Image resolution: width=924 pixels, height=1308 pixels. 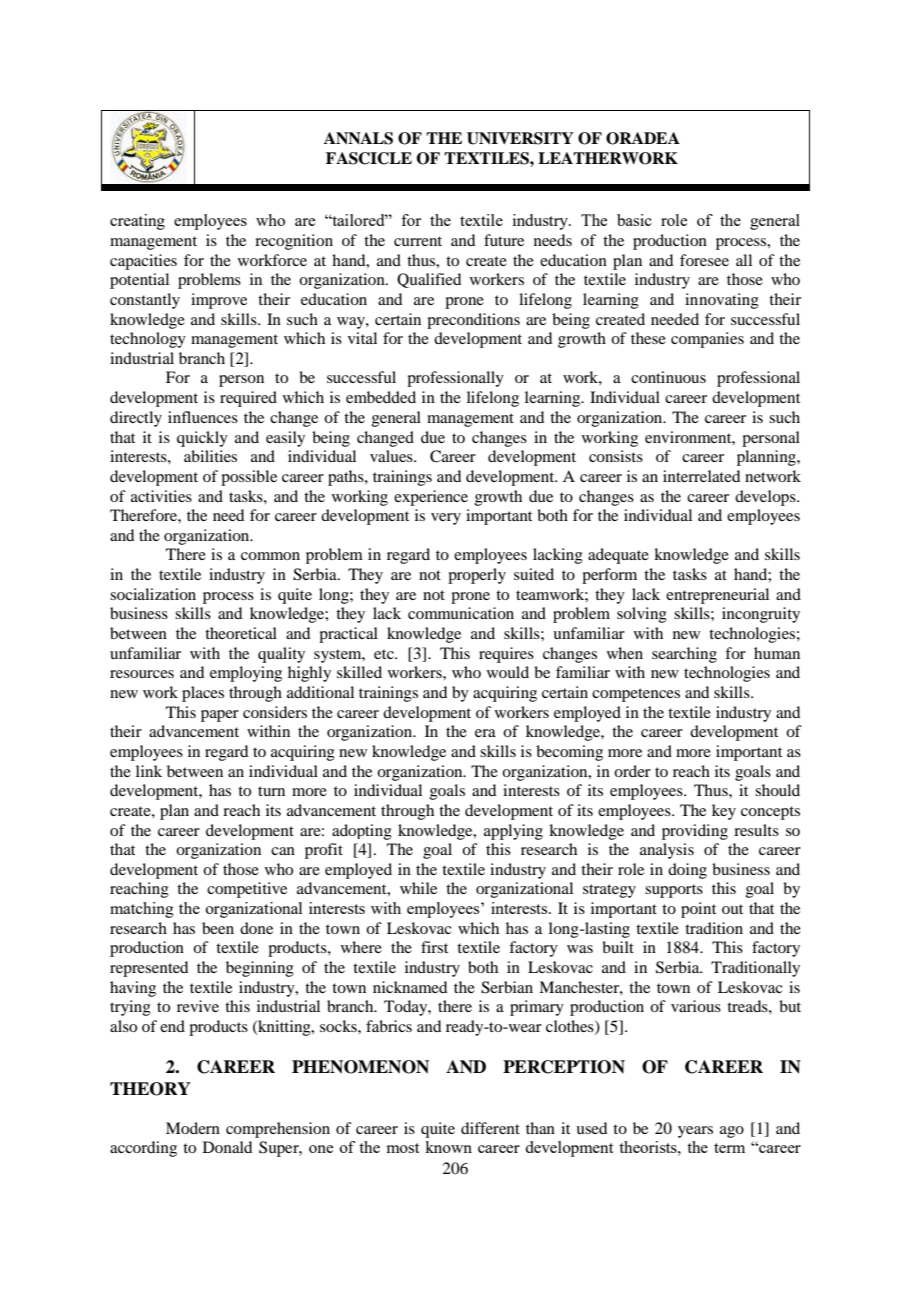 I want to click on years, so click(x=695, y=1132).
